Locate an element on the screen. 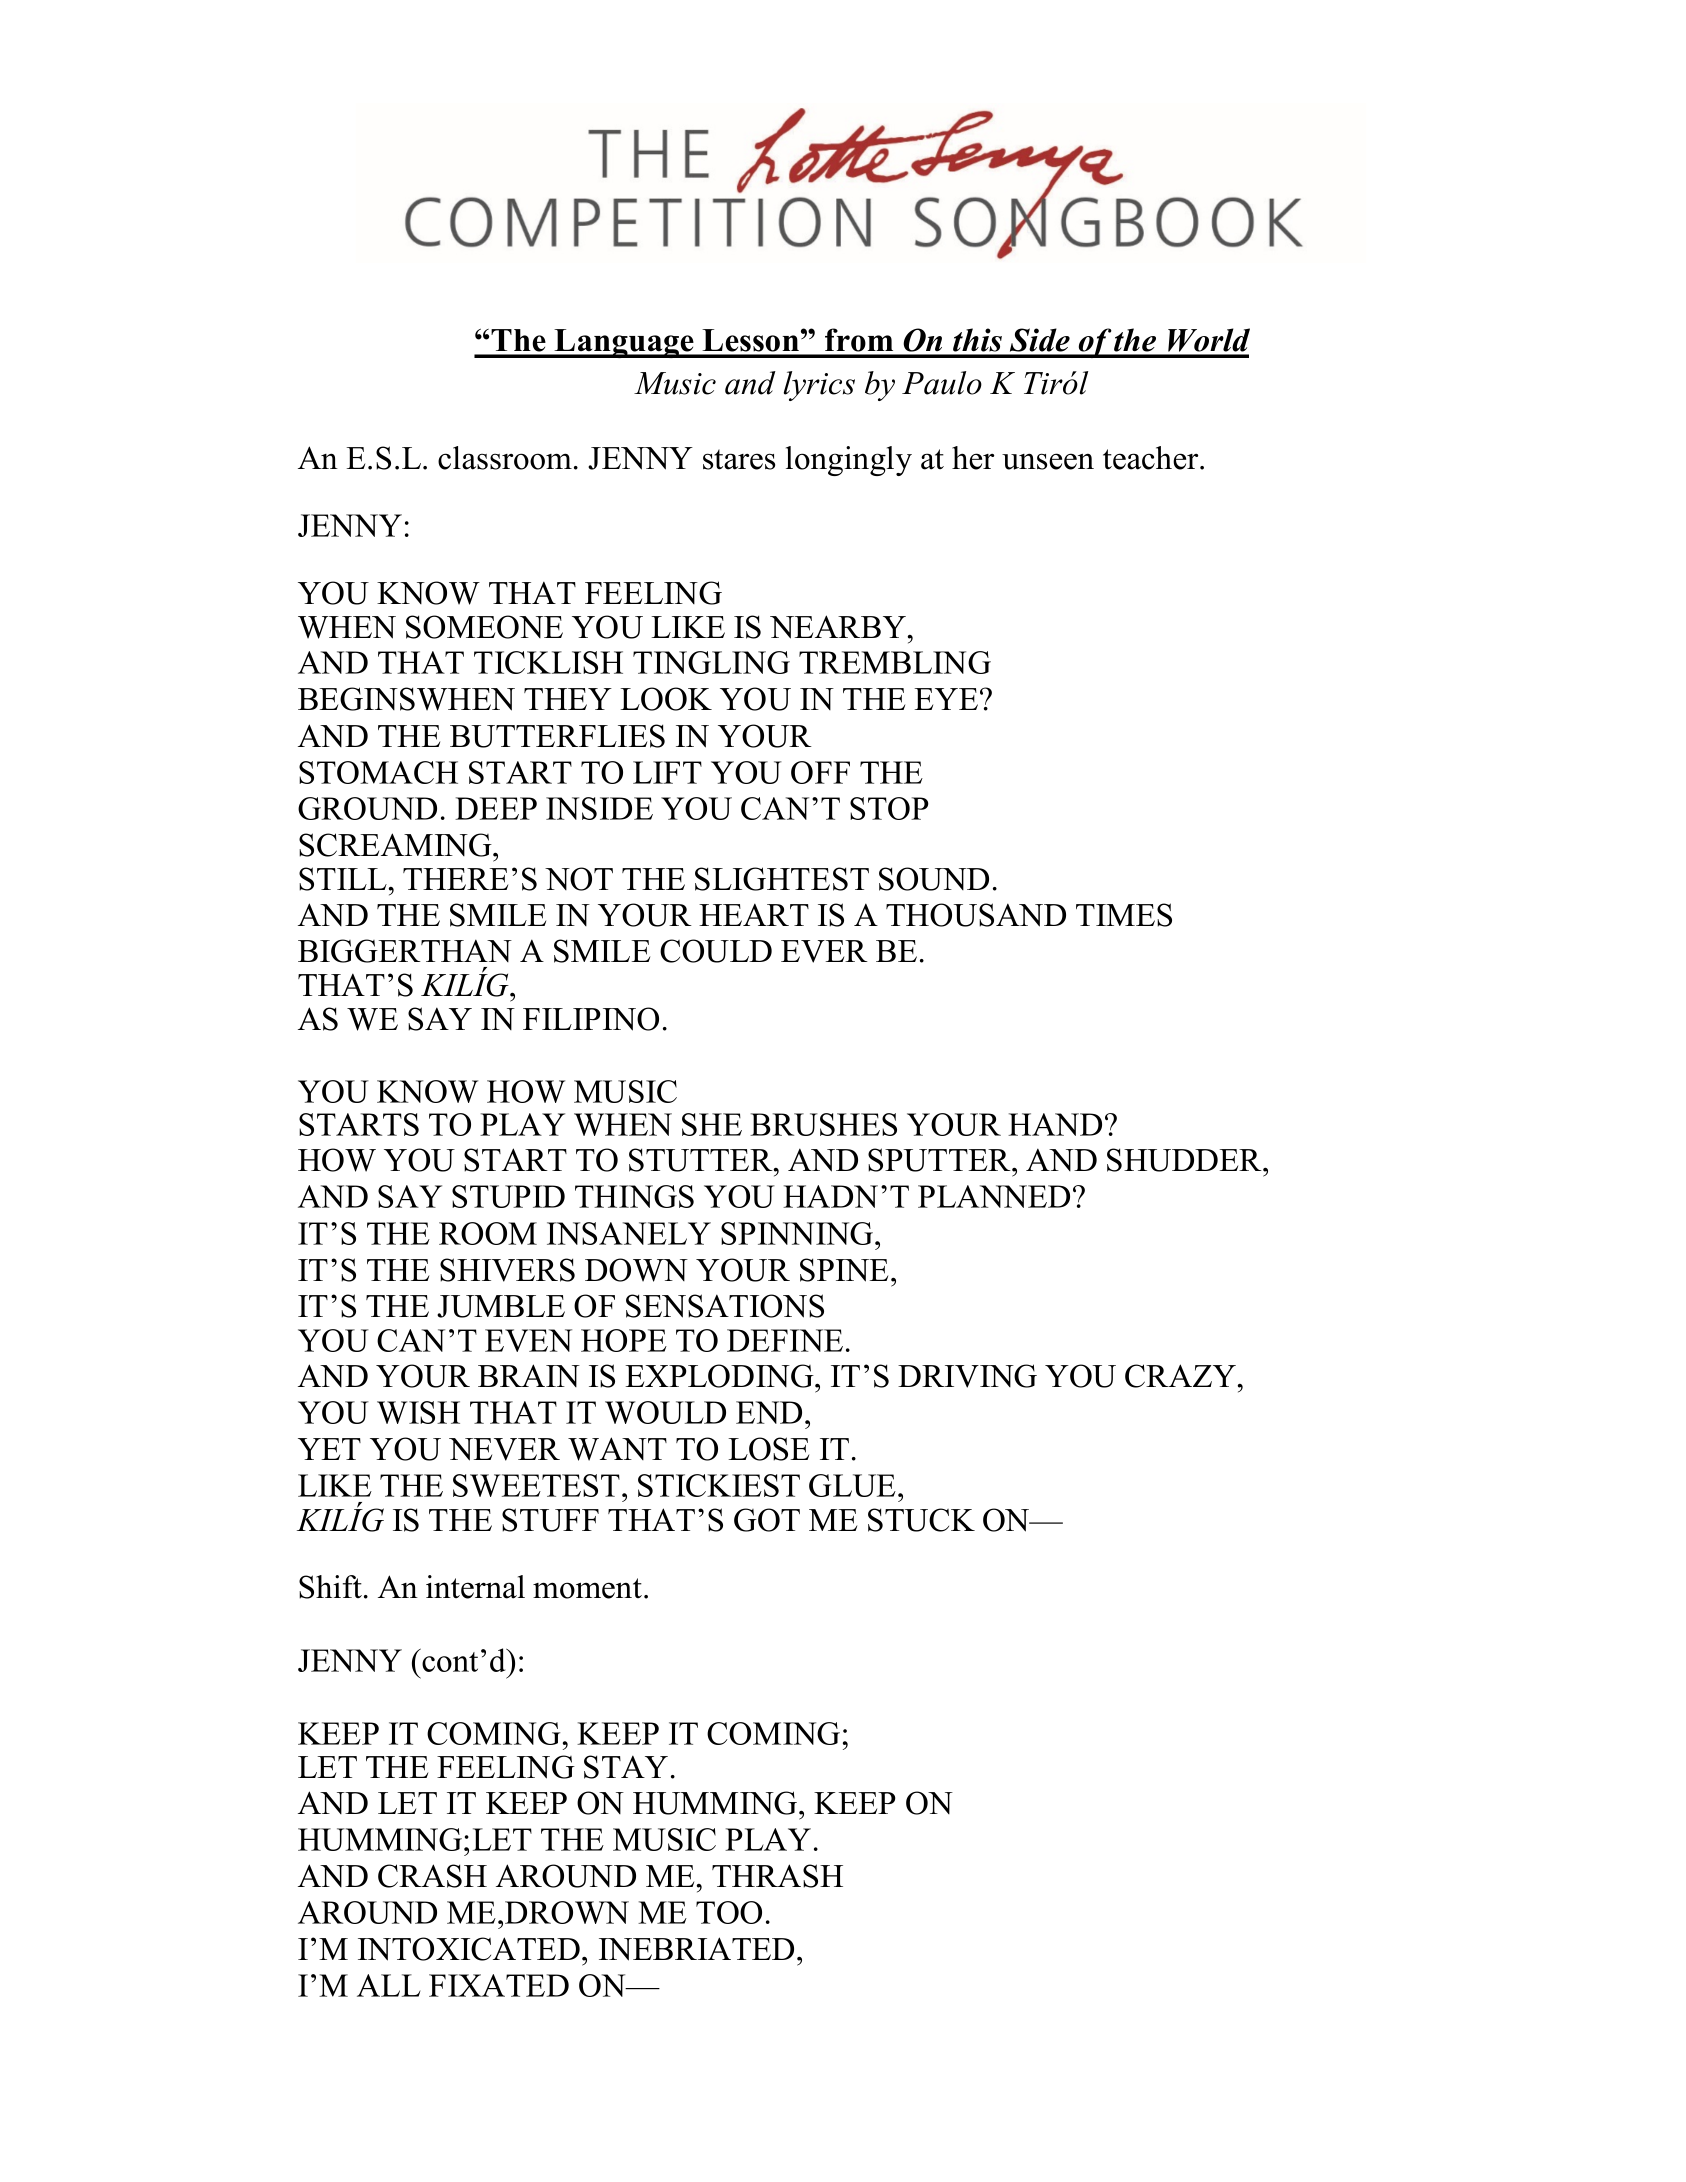 This screenshot has width=1686, height=2182. STUTTER is located at coordinates (702, 1160).
